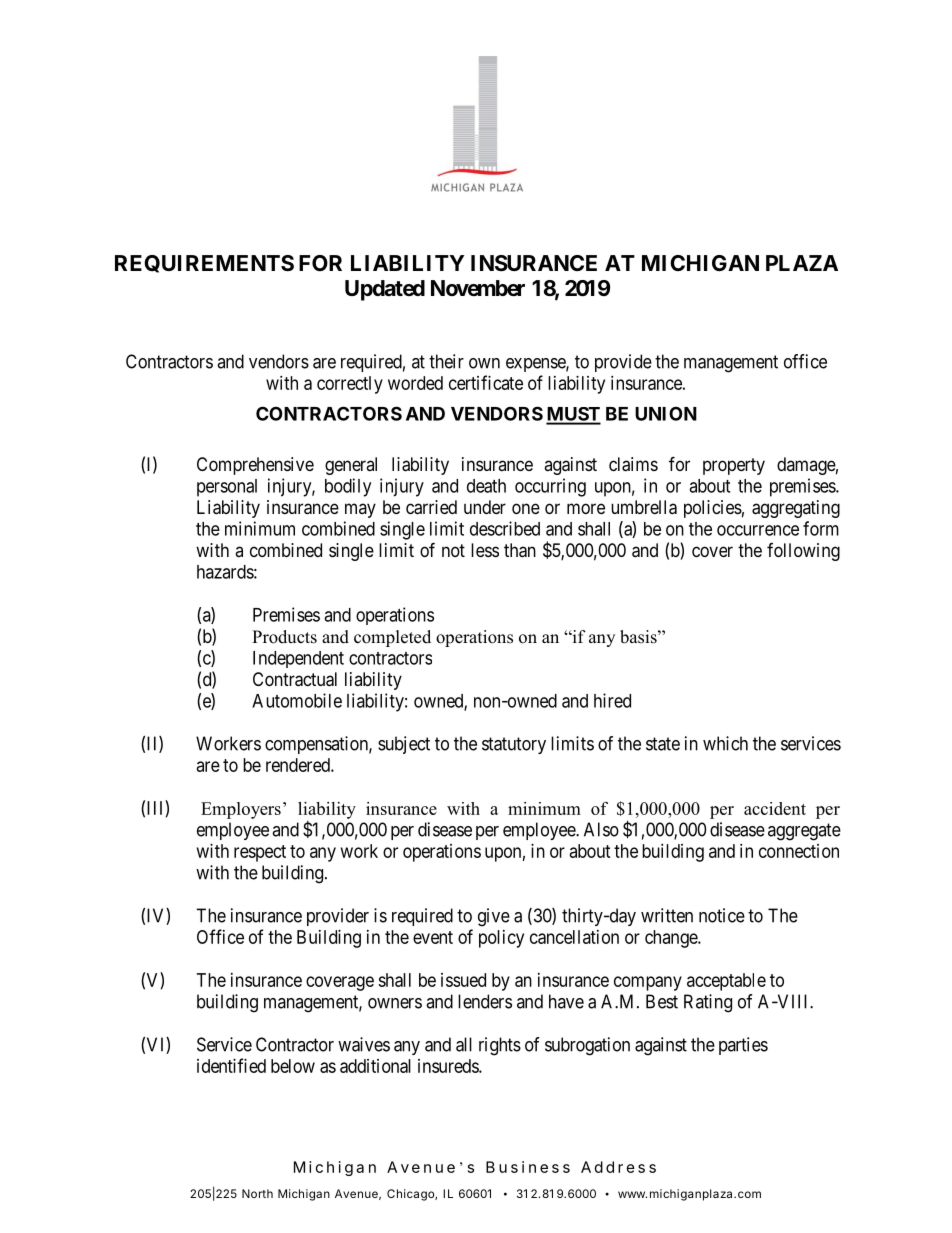 The image size is (952, 1233). I want to click on November, so click(478, 288).
